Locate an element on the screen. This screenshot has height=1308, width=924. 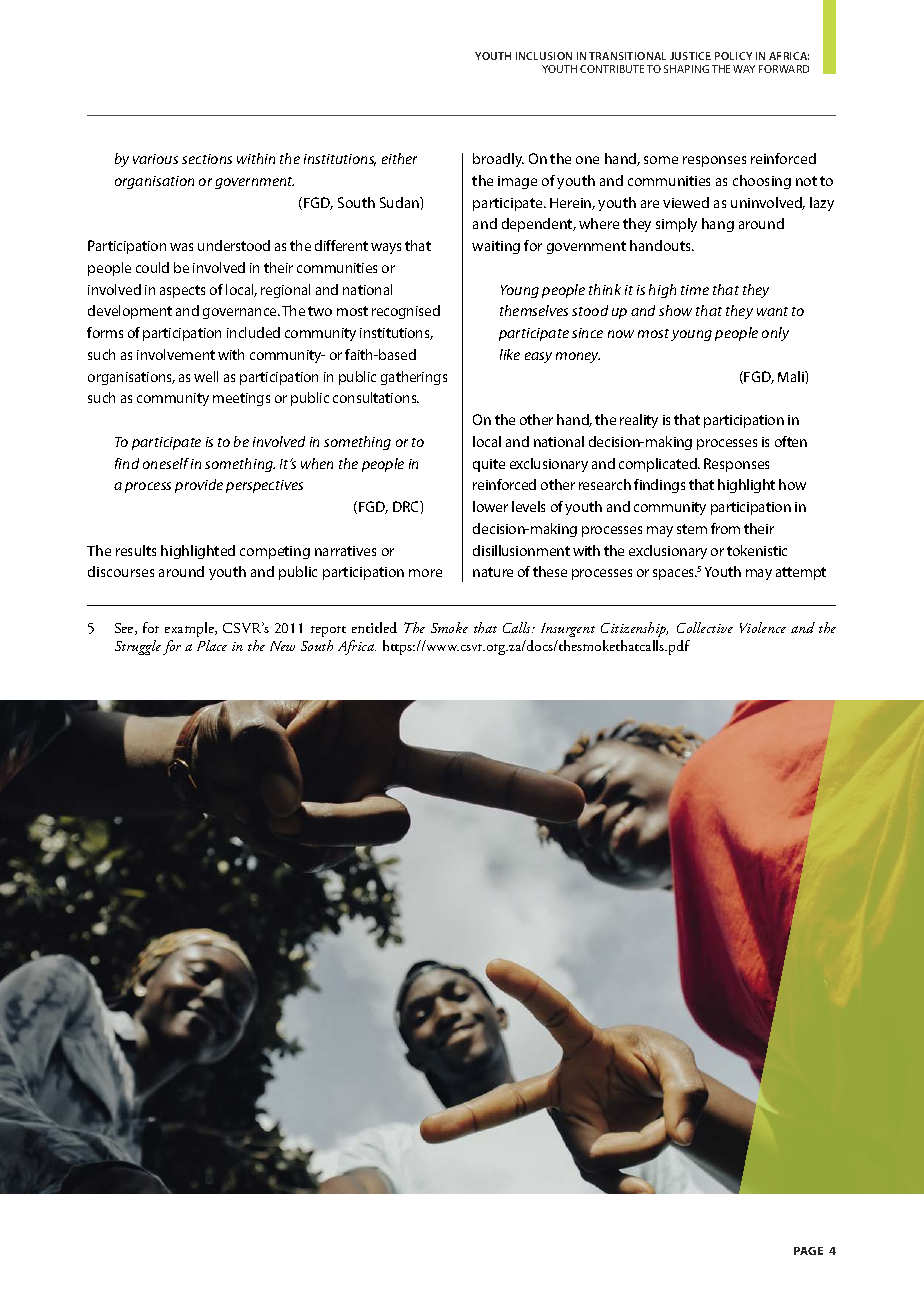
provide is located at coordinates (199, 486).
